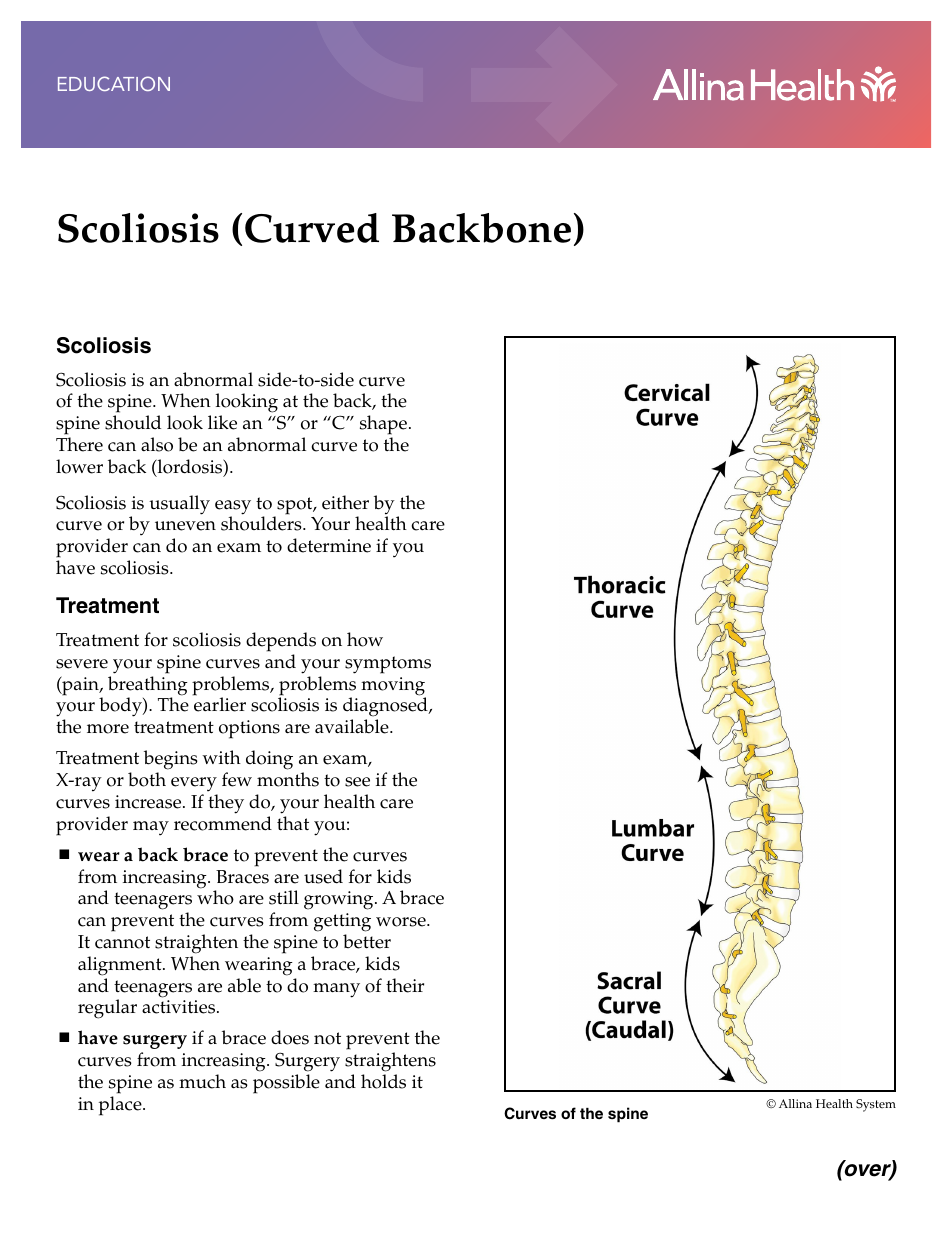  I want to click on either, so click(345, 502).
